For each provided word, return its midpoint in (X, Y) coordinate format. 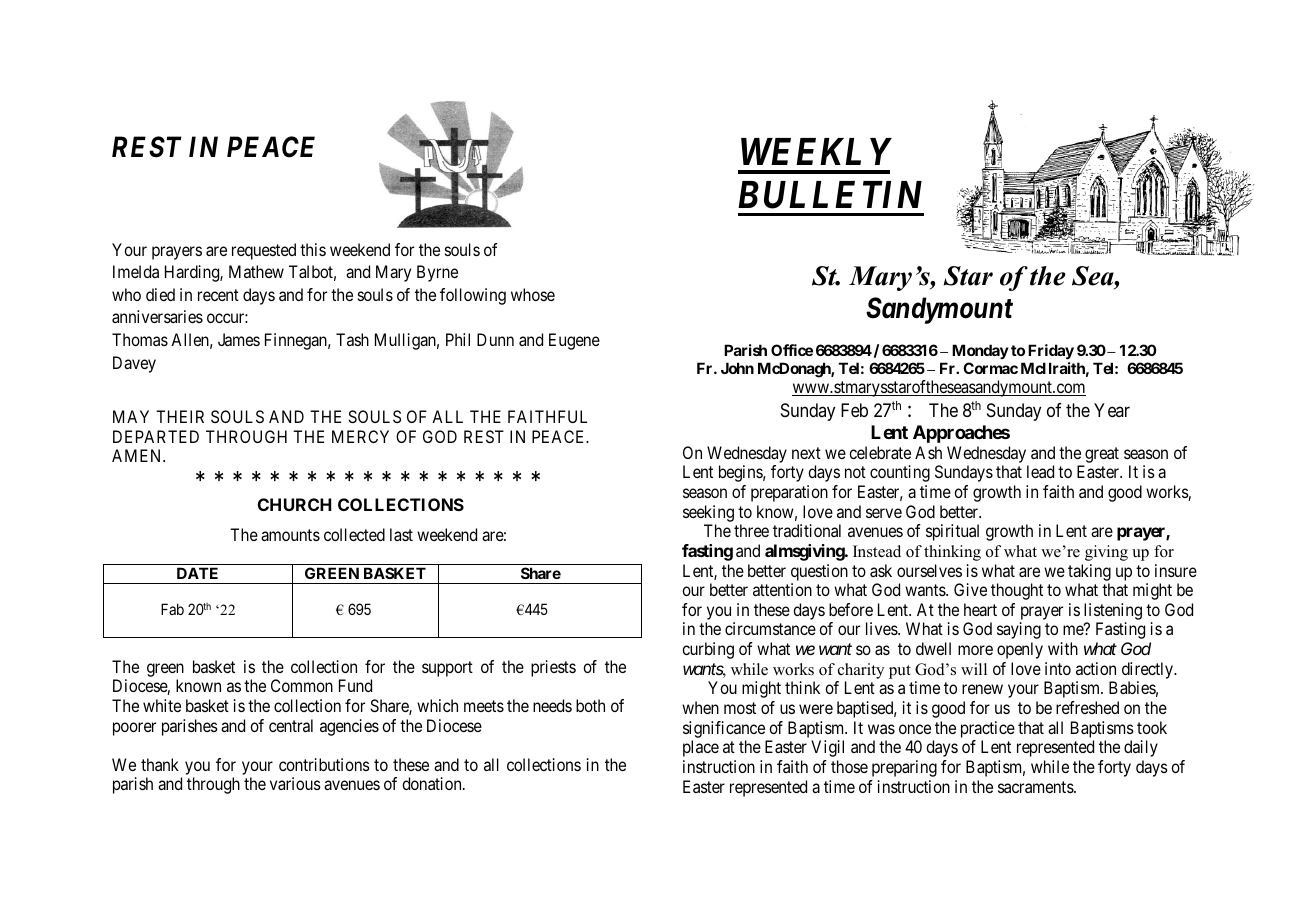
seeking (708, 513)
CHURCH (294, 504)
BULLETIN (830, 195)
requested (264, 251)
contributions (324, 764)
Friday (1051, 351)
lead (1040, 471)
